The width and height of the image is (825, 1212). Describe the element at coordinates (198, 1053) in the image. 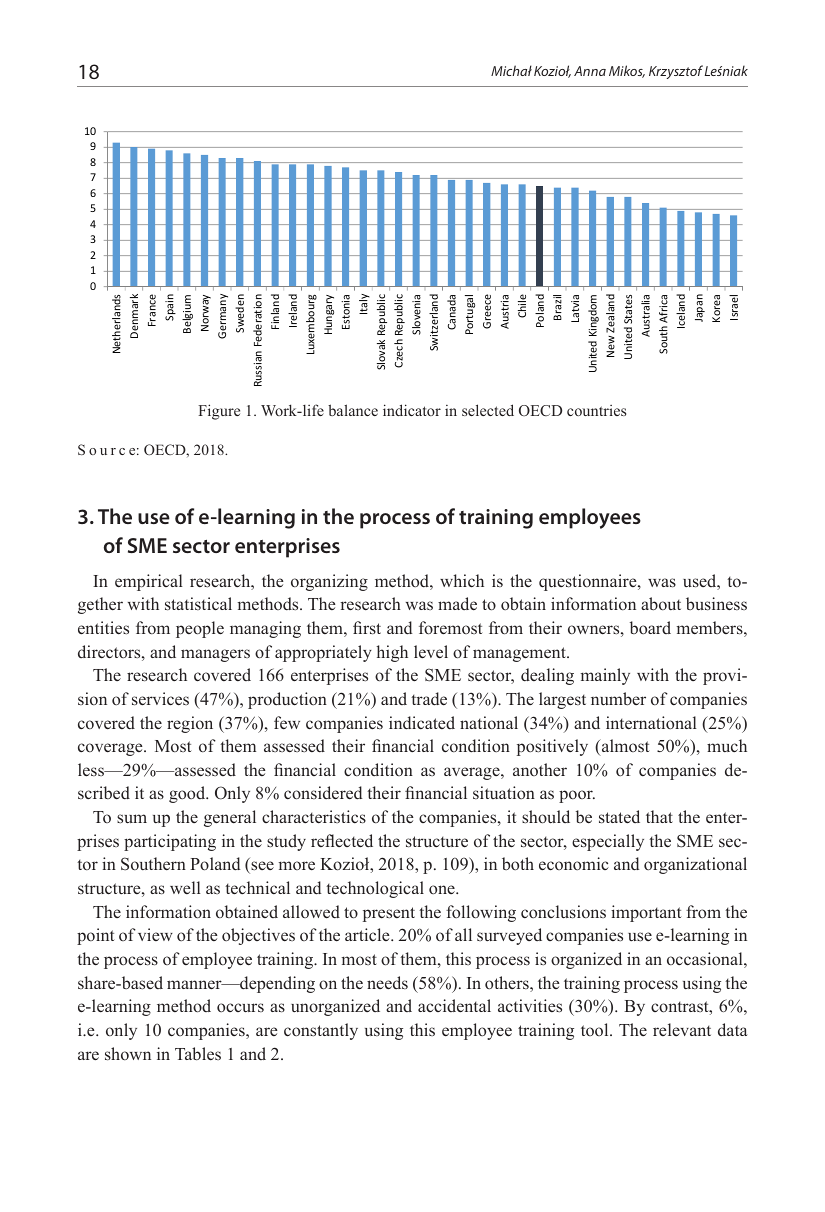

I see `Tables` at that location.
